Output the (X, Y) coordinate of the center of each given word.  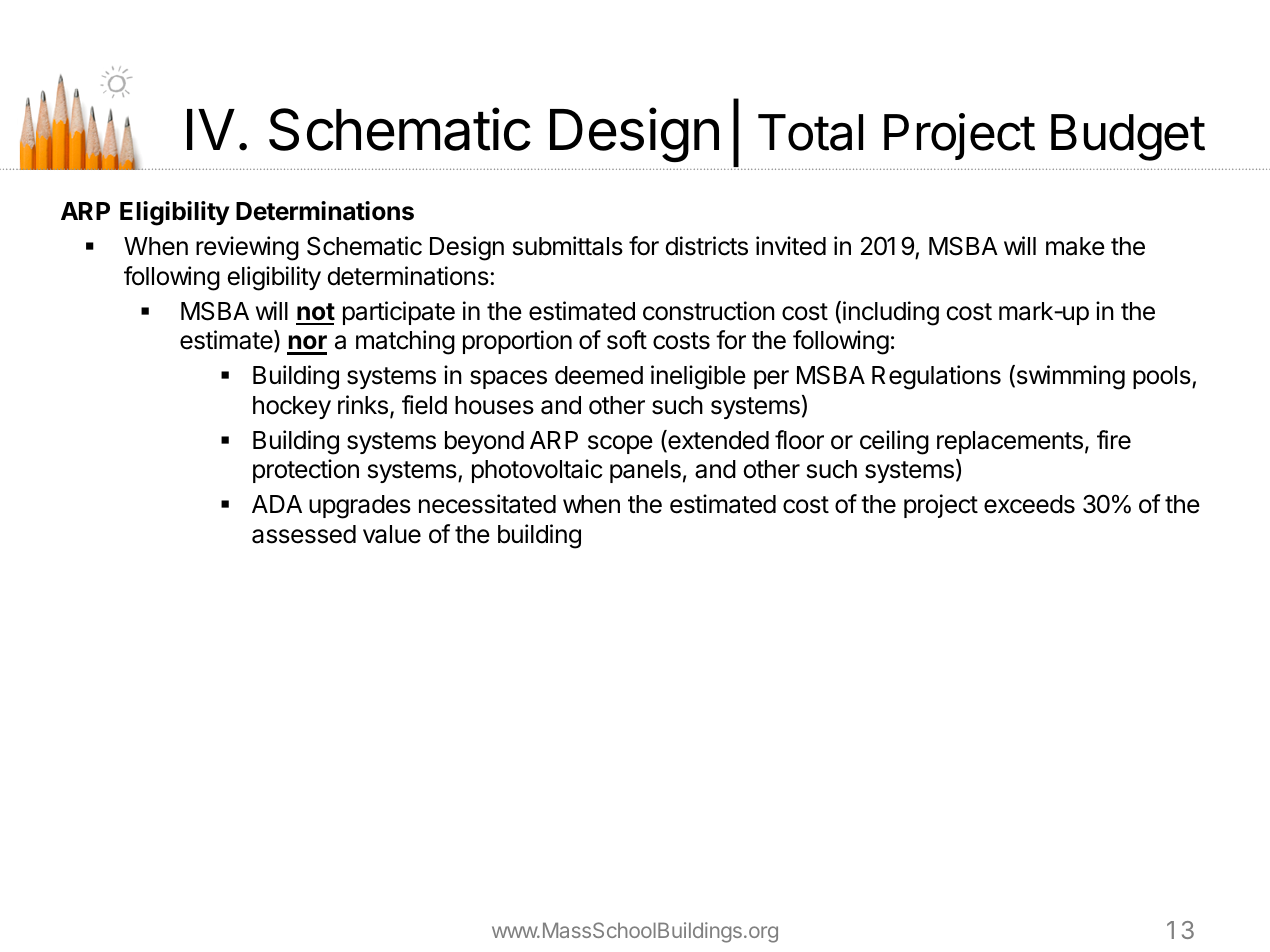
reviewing (247, 248)
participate (399, 313)
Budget (1128, 137)
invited (791, 246)
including (891, 313)
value (392, 534)
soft (627, 340)
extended (717, 441)
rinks (363, 405)
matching (405, 342)
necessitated (487, 504)
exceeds (1029, 504)
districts (706, 246)
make (1075, 246)
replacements (1010, 442)
